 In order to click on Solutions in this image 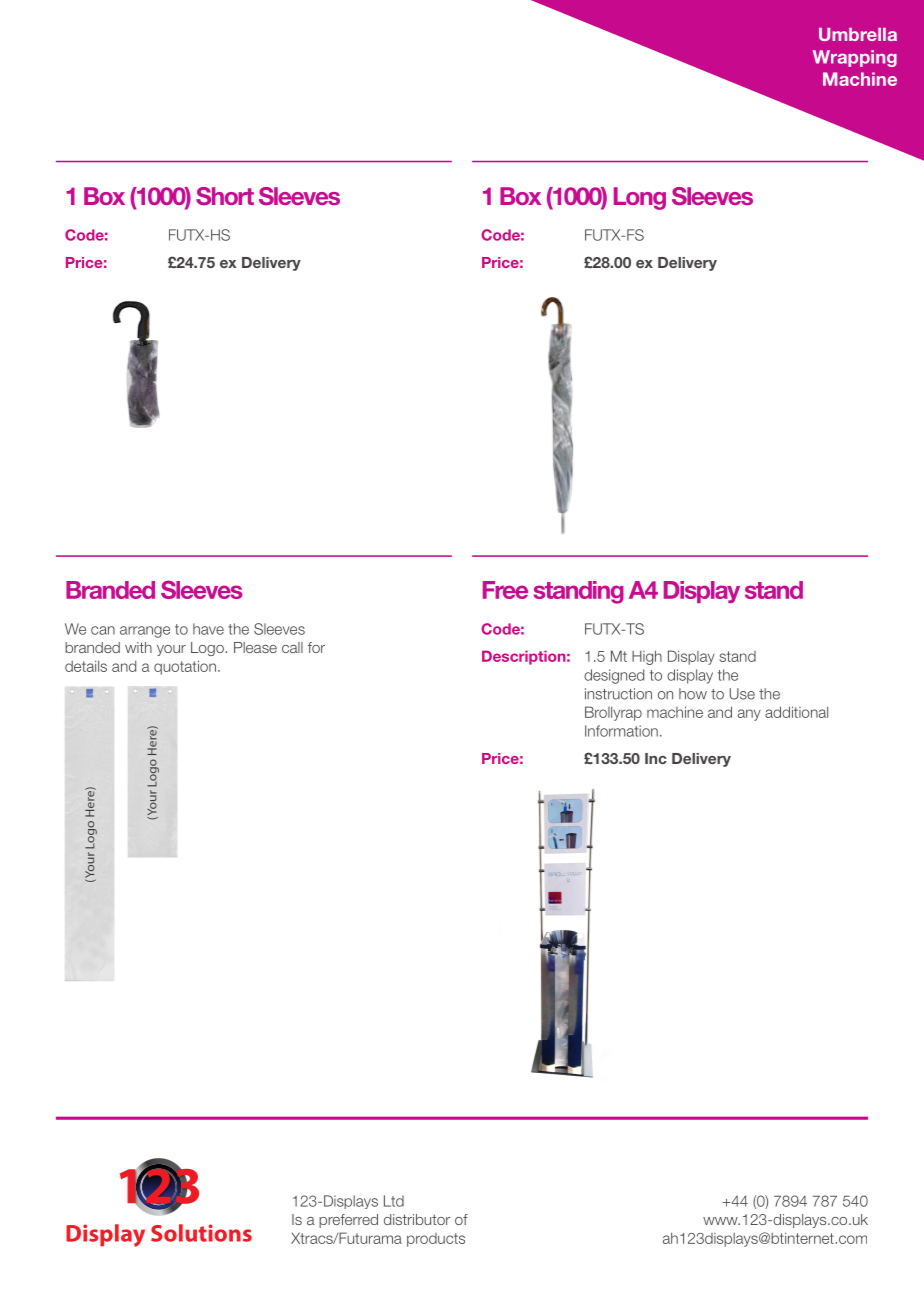, I will do `click(201, 1233)`.
